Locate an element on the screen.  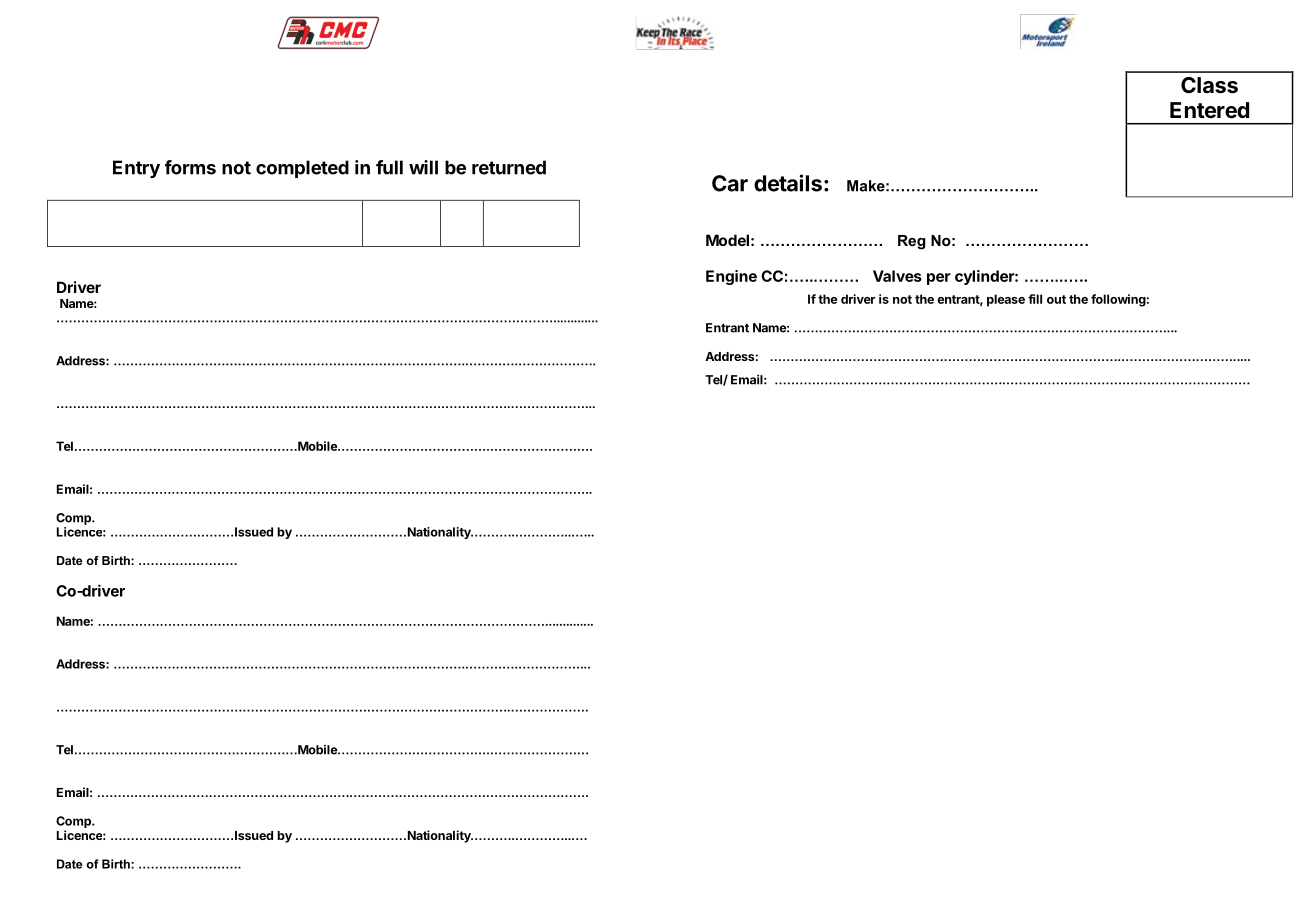
per is located at coordinates (939, 279).
